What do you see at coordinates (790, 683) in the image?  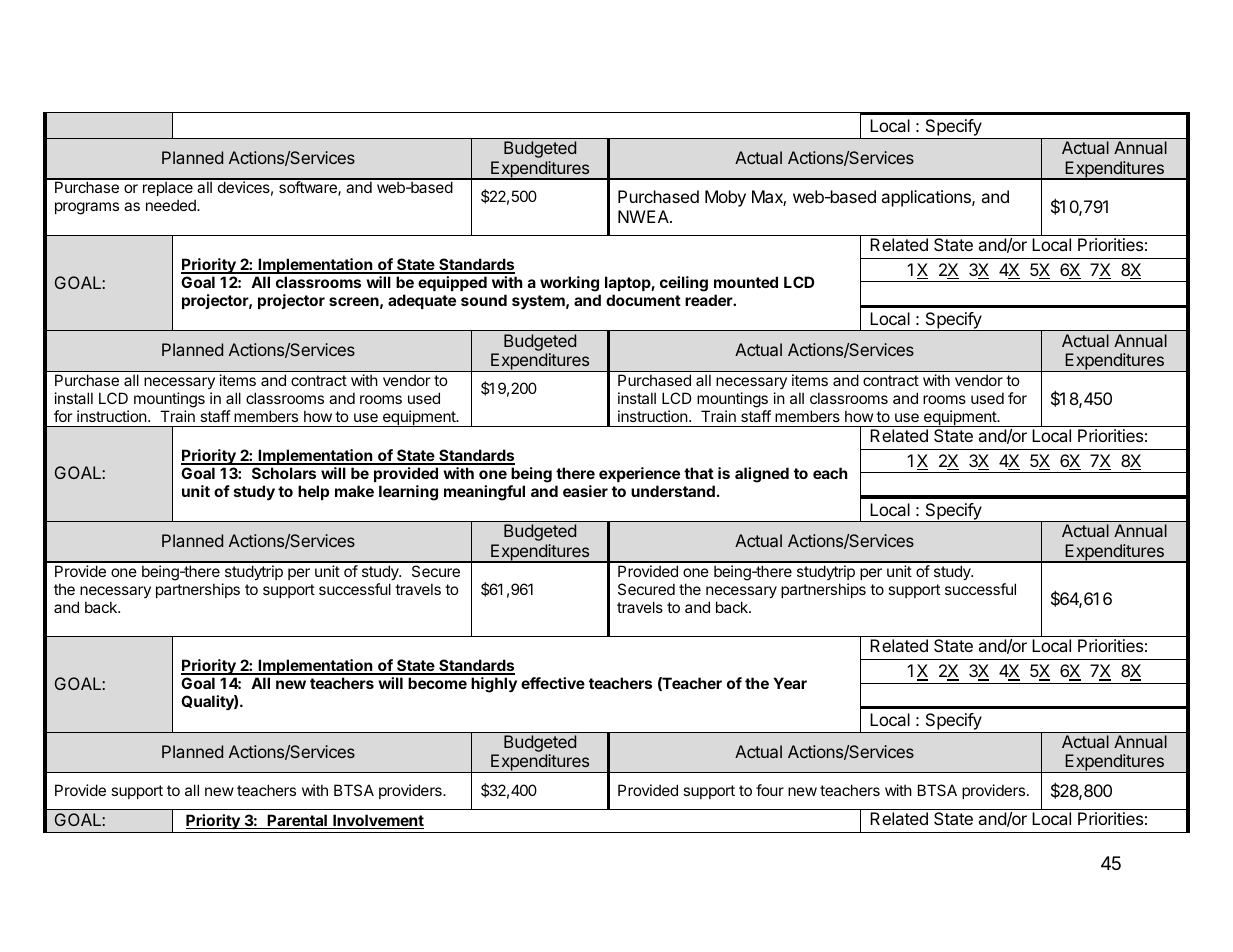 I see `Year` at bounding box center [790, 683].
